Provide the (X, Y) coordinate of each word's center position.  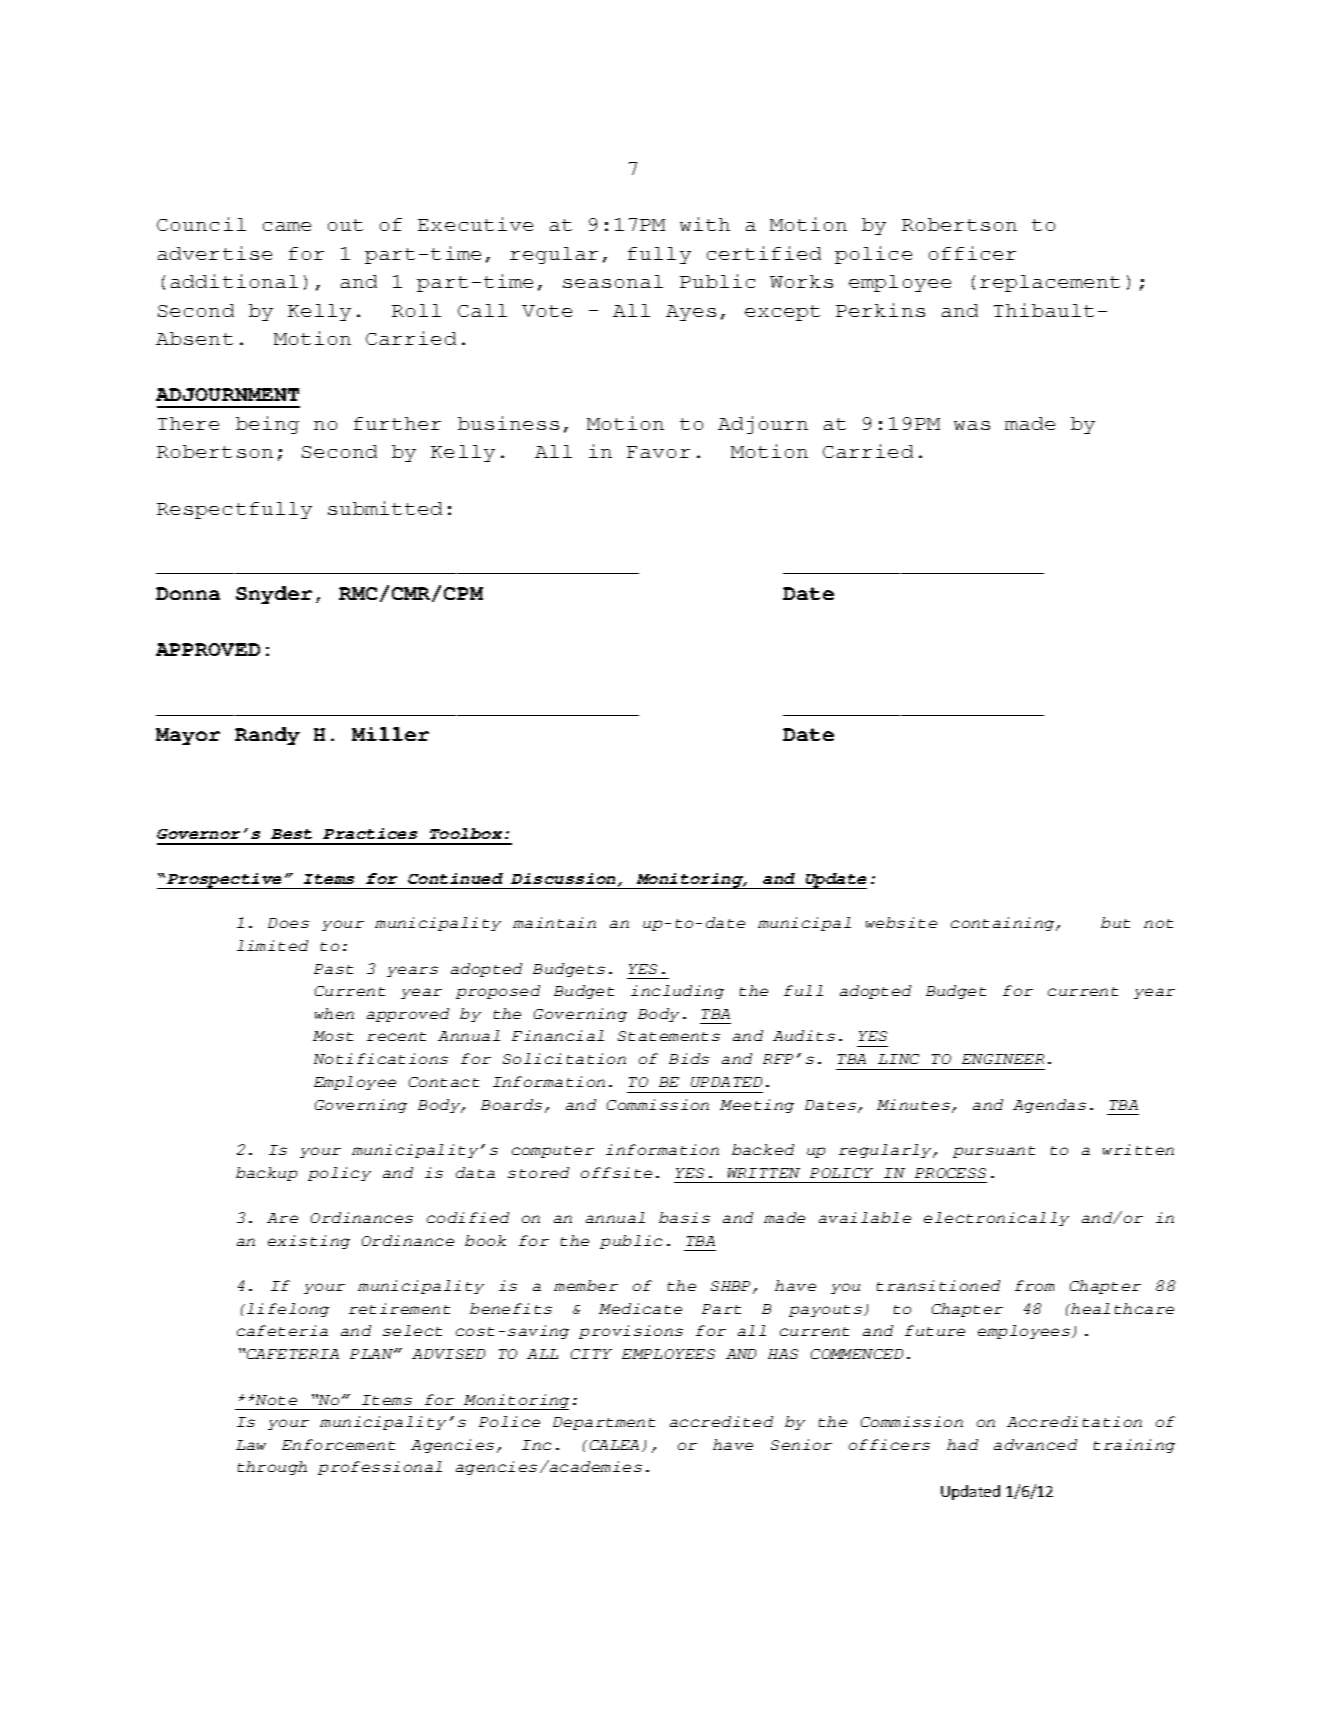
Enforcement (338, 1444)
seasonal (613, 281)
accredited (721, 1421)
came (287, 226)
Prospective (225, 881)
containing (1004, 924)
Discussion (565, 880)
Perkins (880, 310)
